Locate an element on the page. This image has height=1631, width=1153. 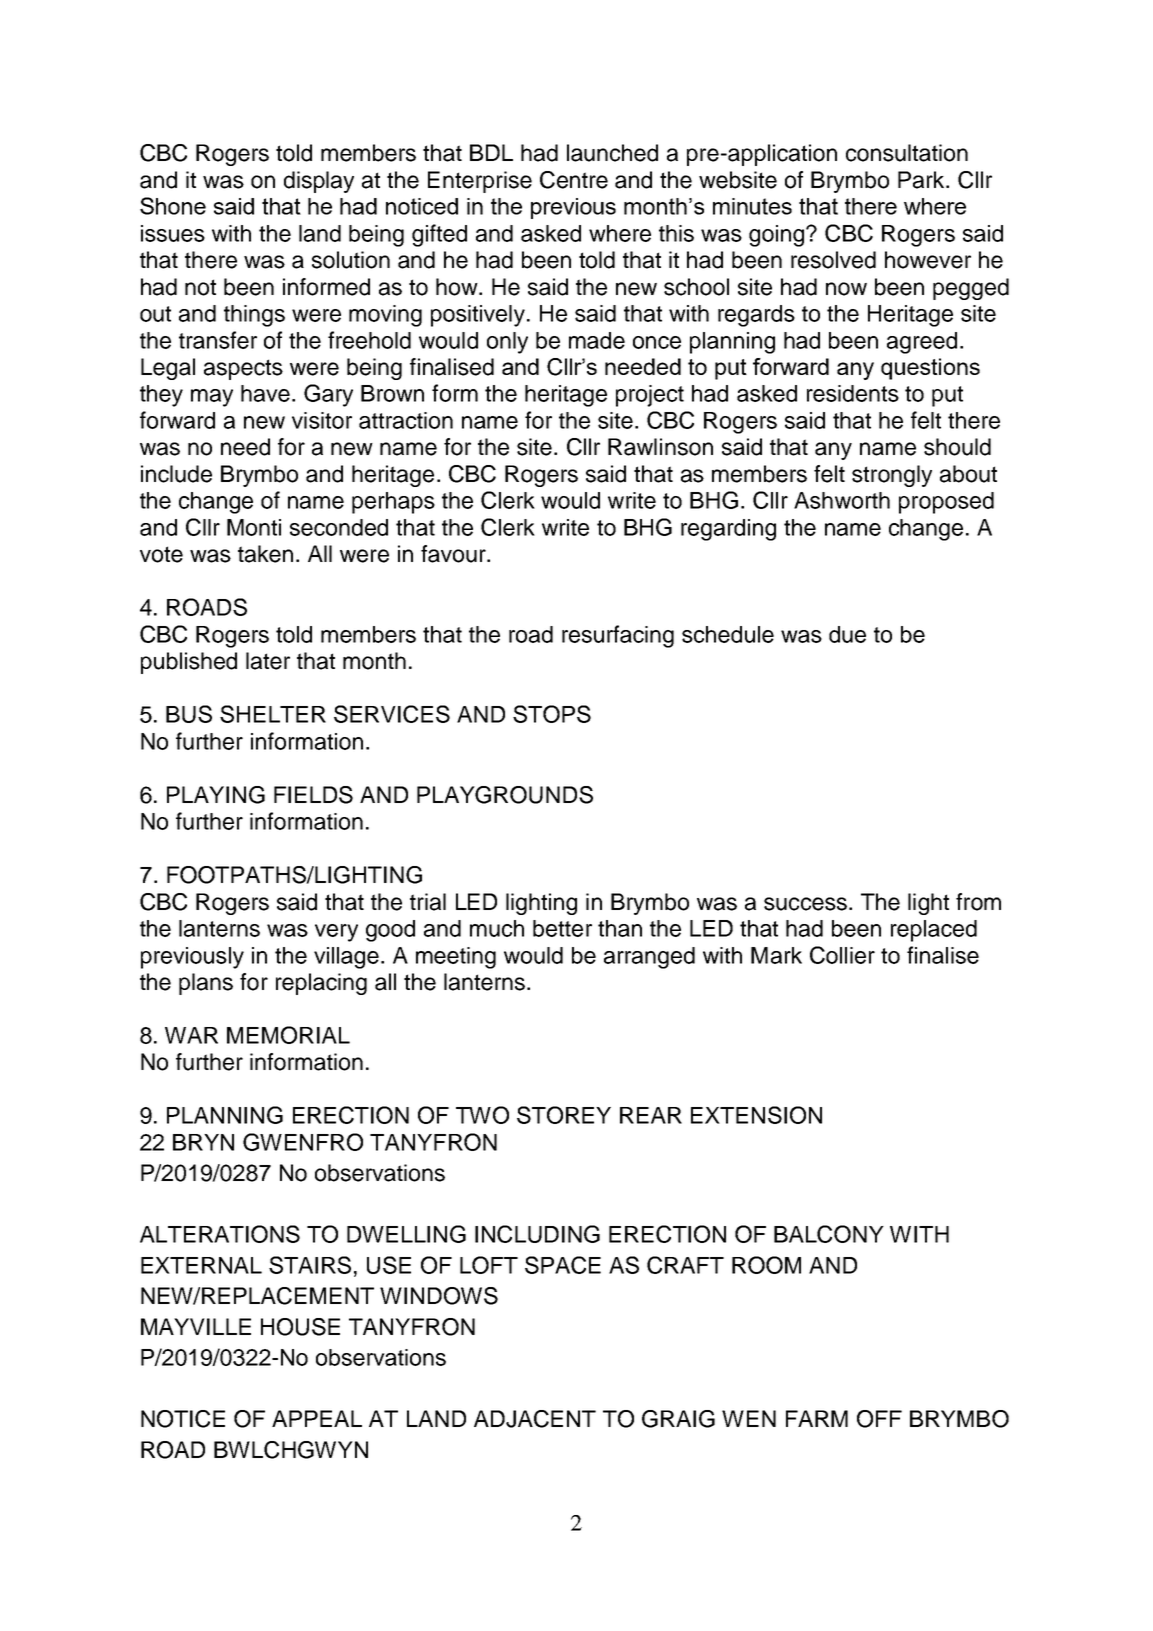
resurfacing is located at coordinates (618, 636).
